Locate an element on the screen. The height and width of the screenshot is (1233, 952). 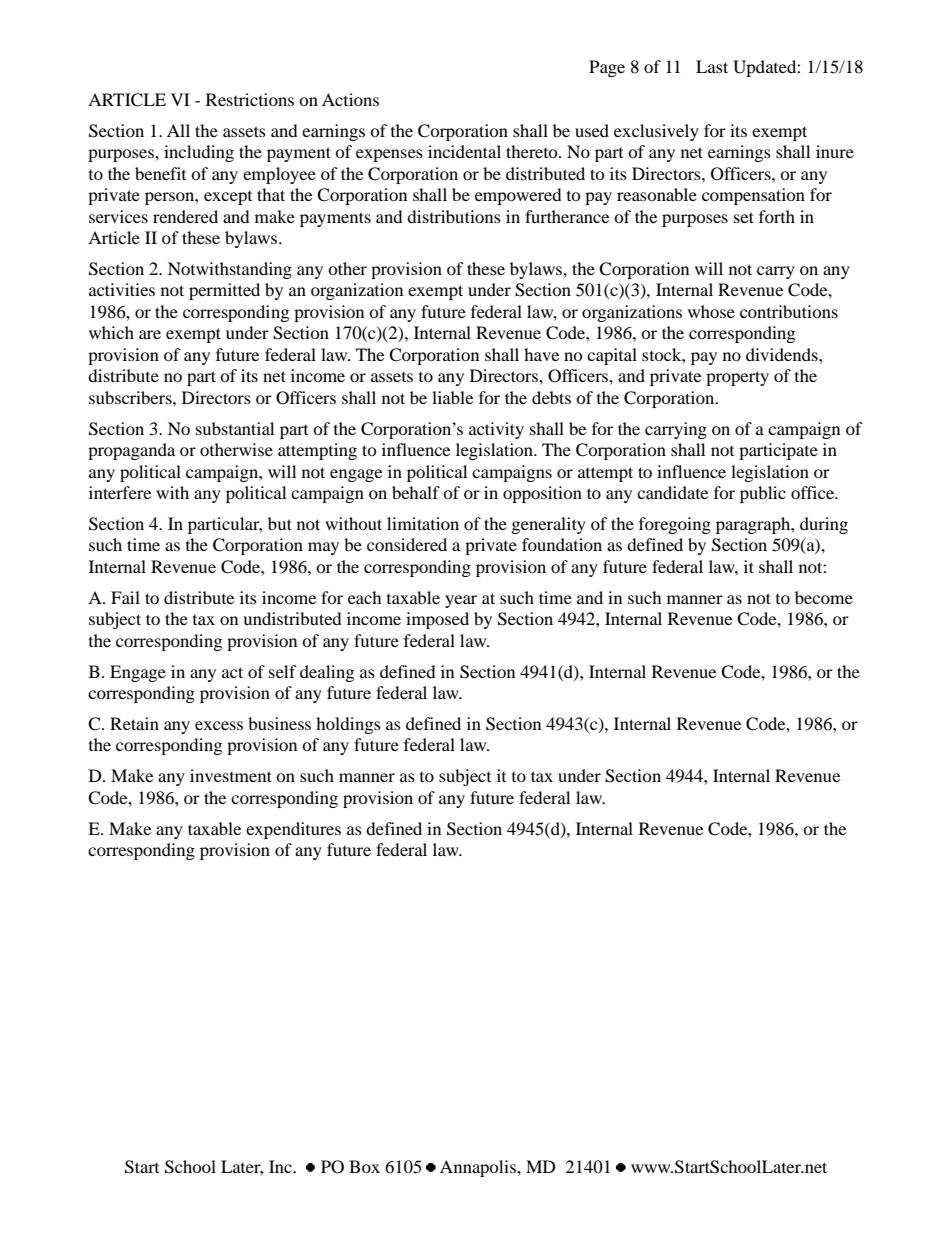
holdings is located at coordinates (348, 725).
